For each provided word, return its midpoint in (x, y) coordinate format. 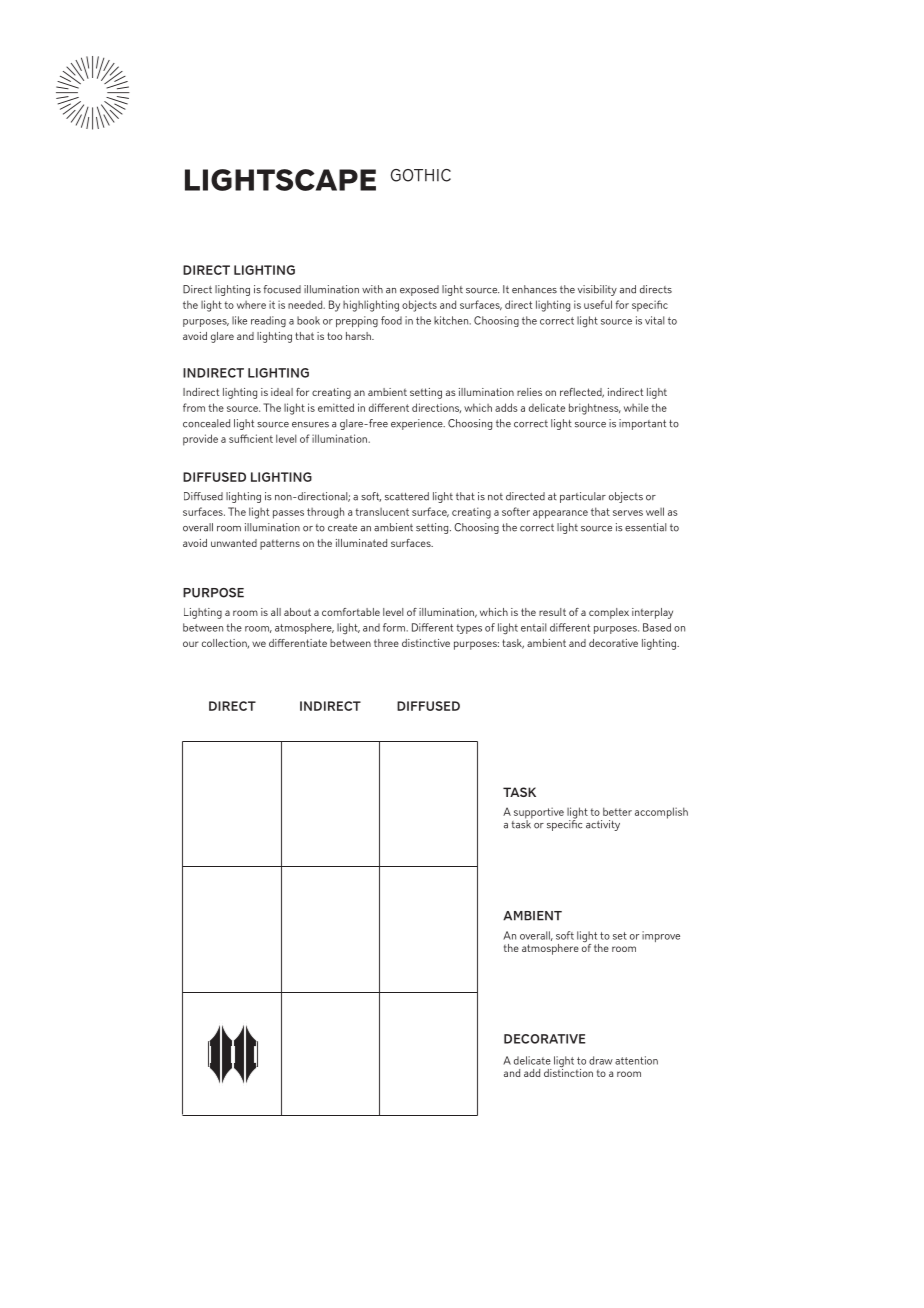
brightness (595, 409)
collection (225, 644)
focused (282, 289)
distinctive (426, 643)
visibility (597, 290)
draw (601, 1060)
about (297, 612)
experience (418, 424)
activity (603, 825)
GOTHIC (421, 175)
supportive (539, 814)
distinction (568, 1071)
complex (609, 613)
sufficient (251, 438)
